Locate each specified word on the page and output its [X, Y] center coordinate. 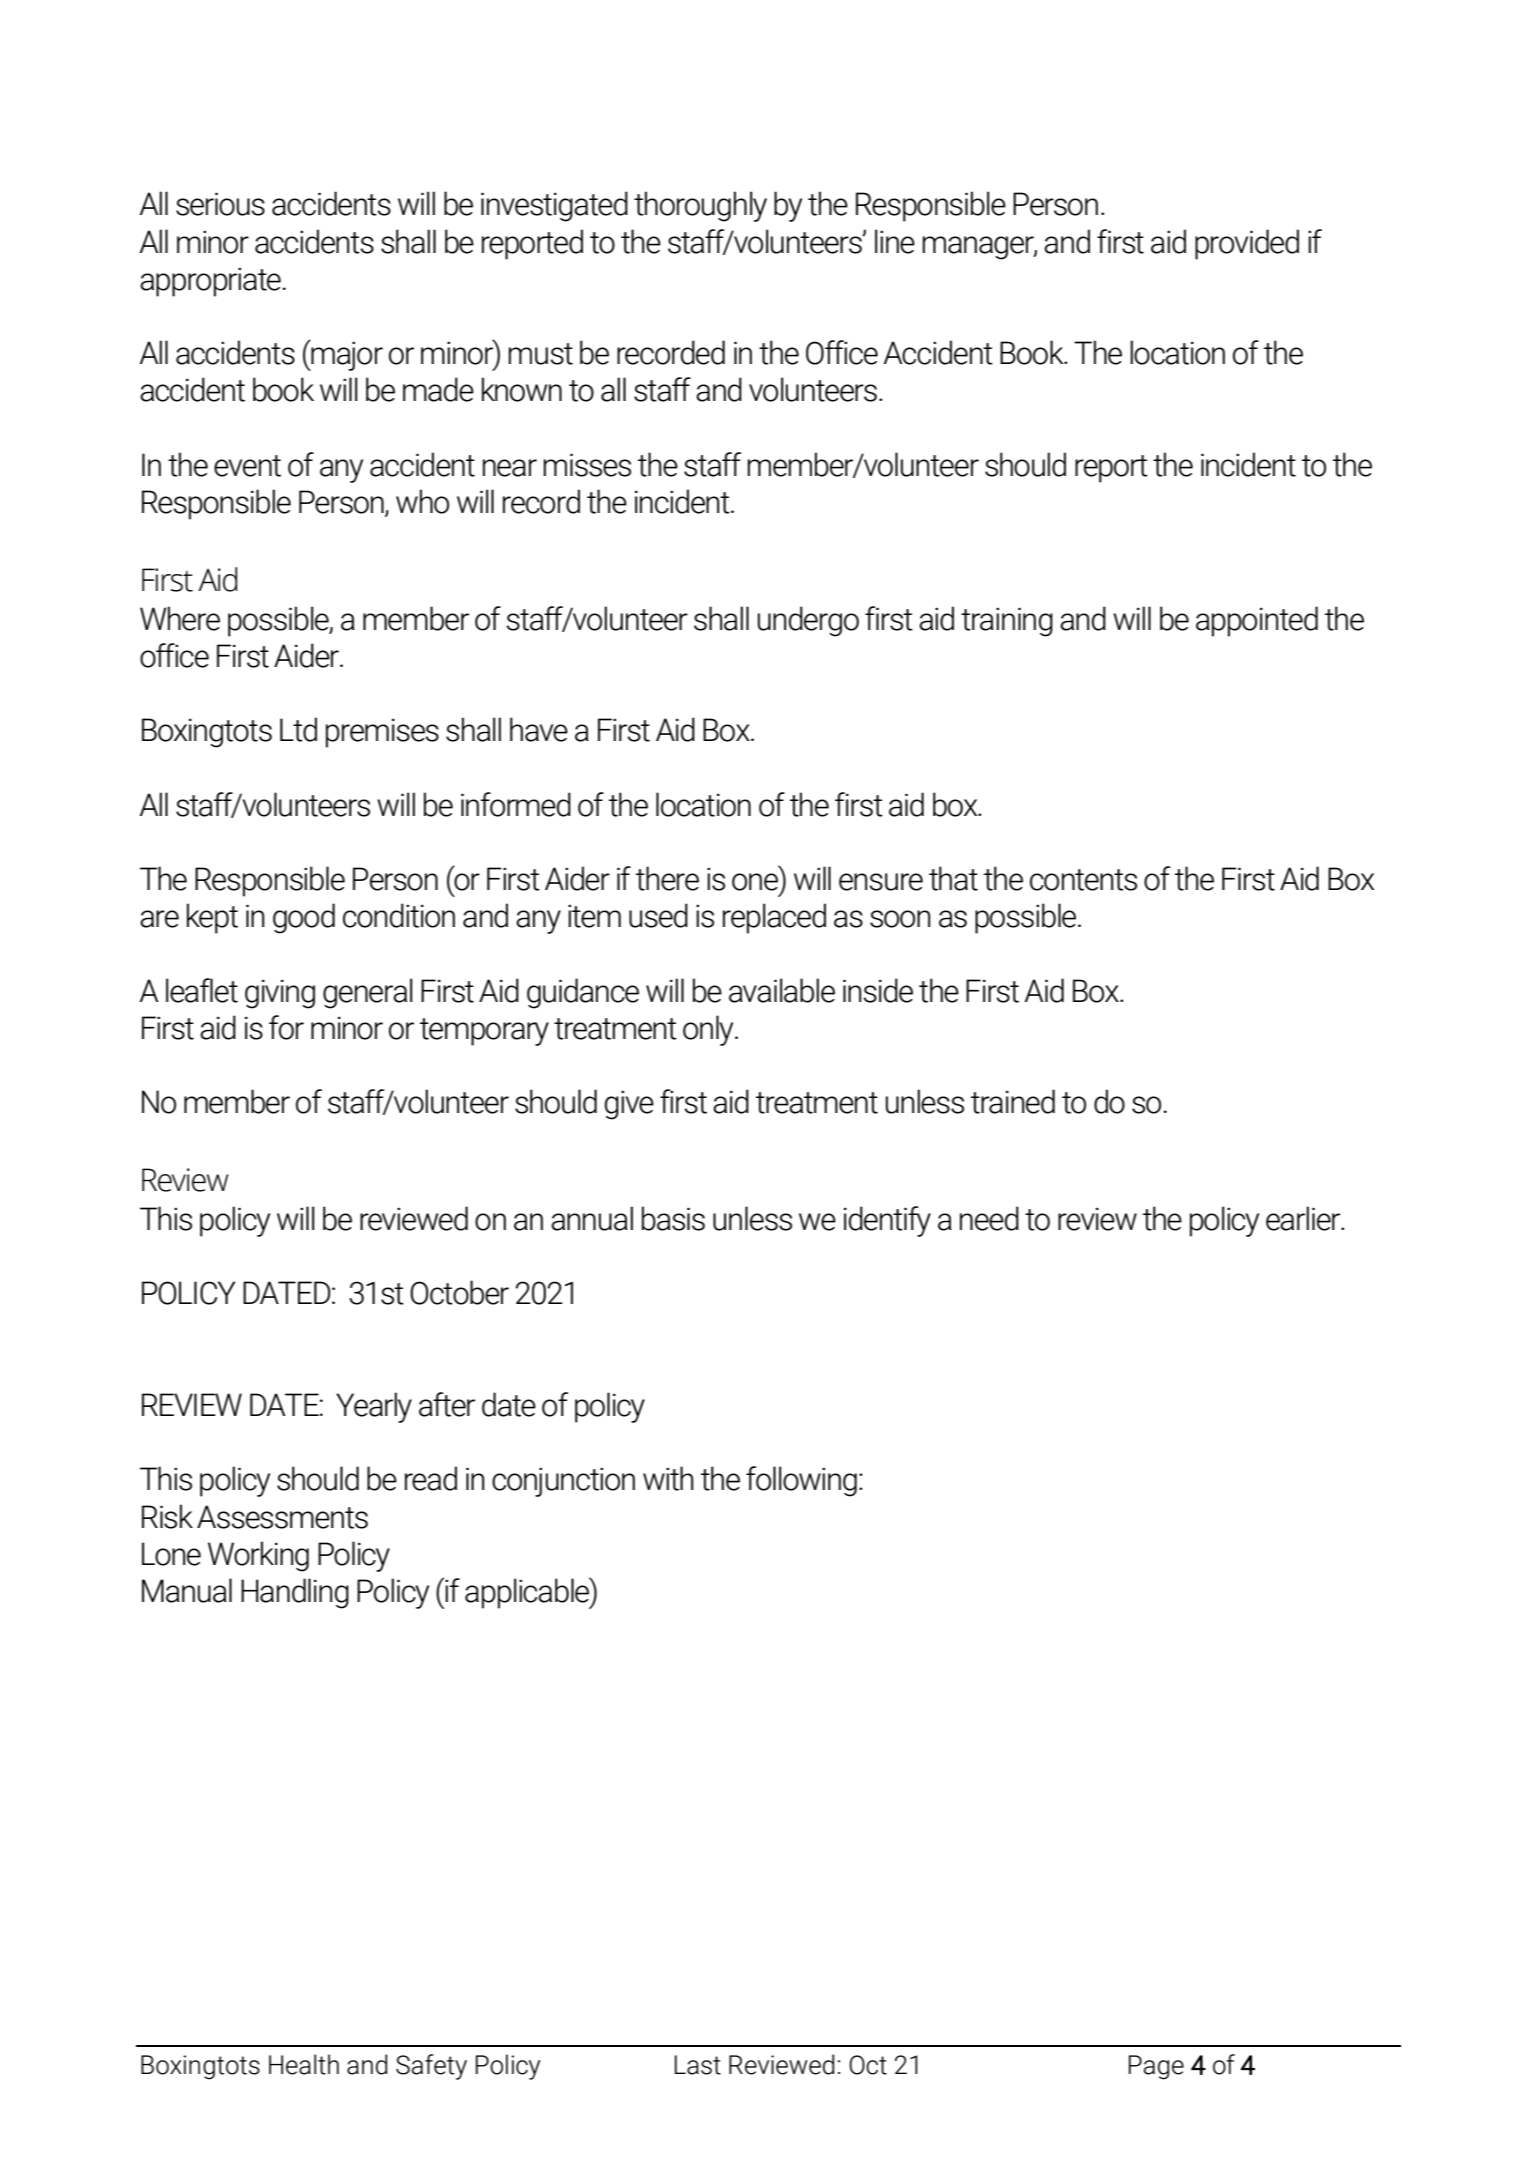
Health [304, 2064]
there [667, 878]
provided [1247, 244]
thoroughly [700, 206]
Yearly [374, 1407]
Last [698, 2065]
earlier [1304, 1218]
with [668, 1478]
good [304, 918]
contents [1083, 880]
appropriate [211, 282]
